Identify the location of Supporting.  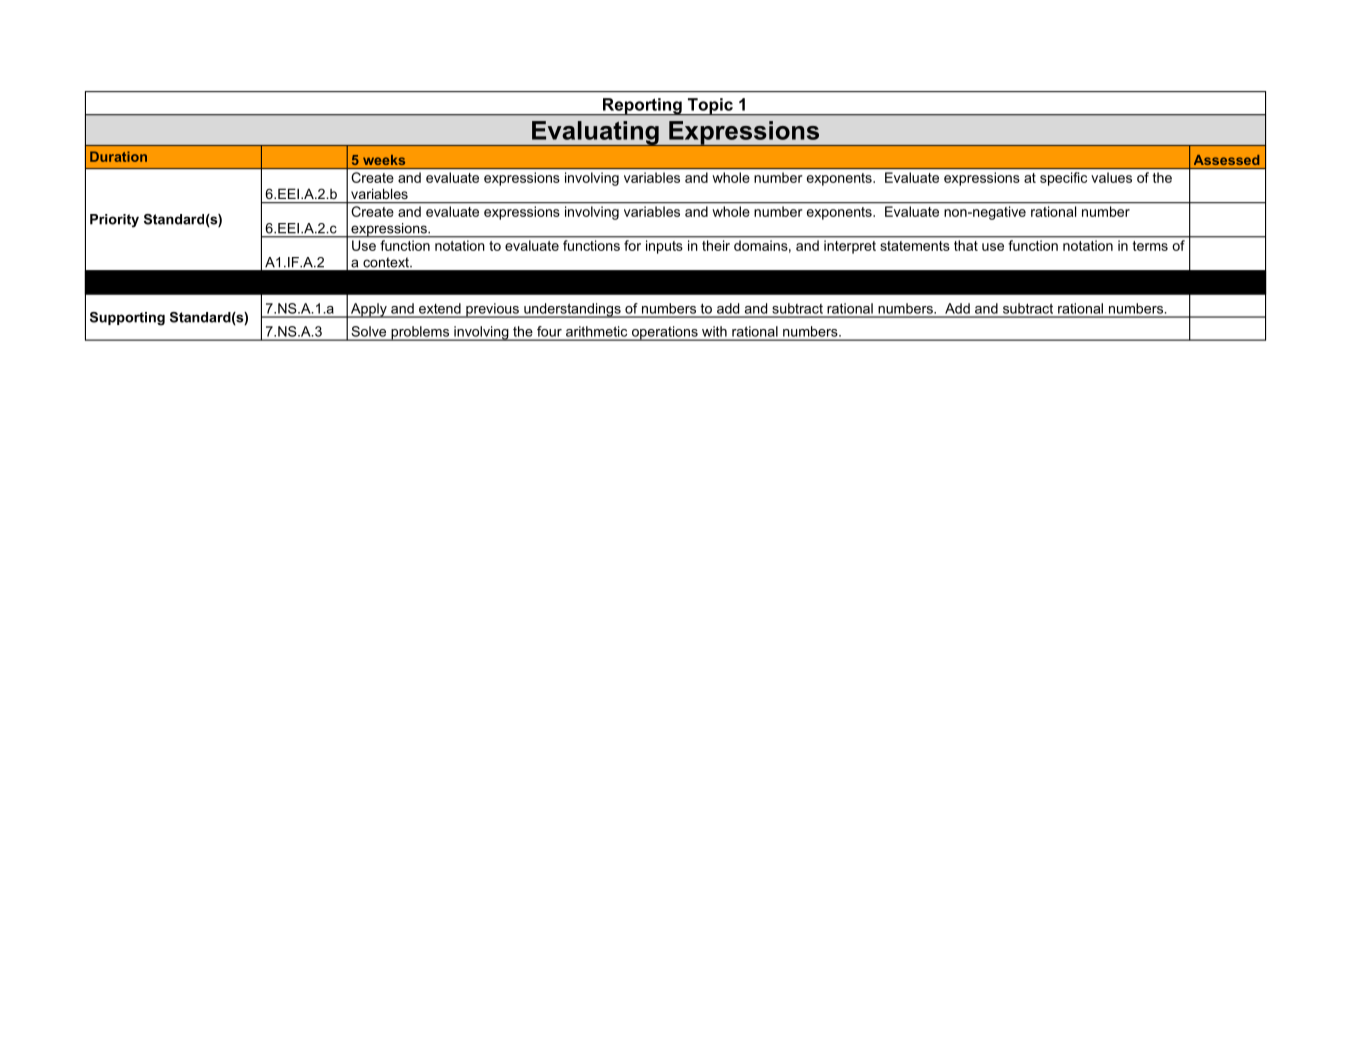
(127, 319).
